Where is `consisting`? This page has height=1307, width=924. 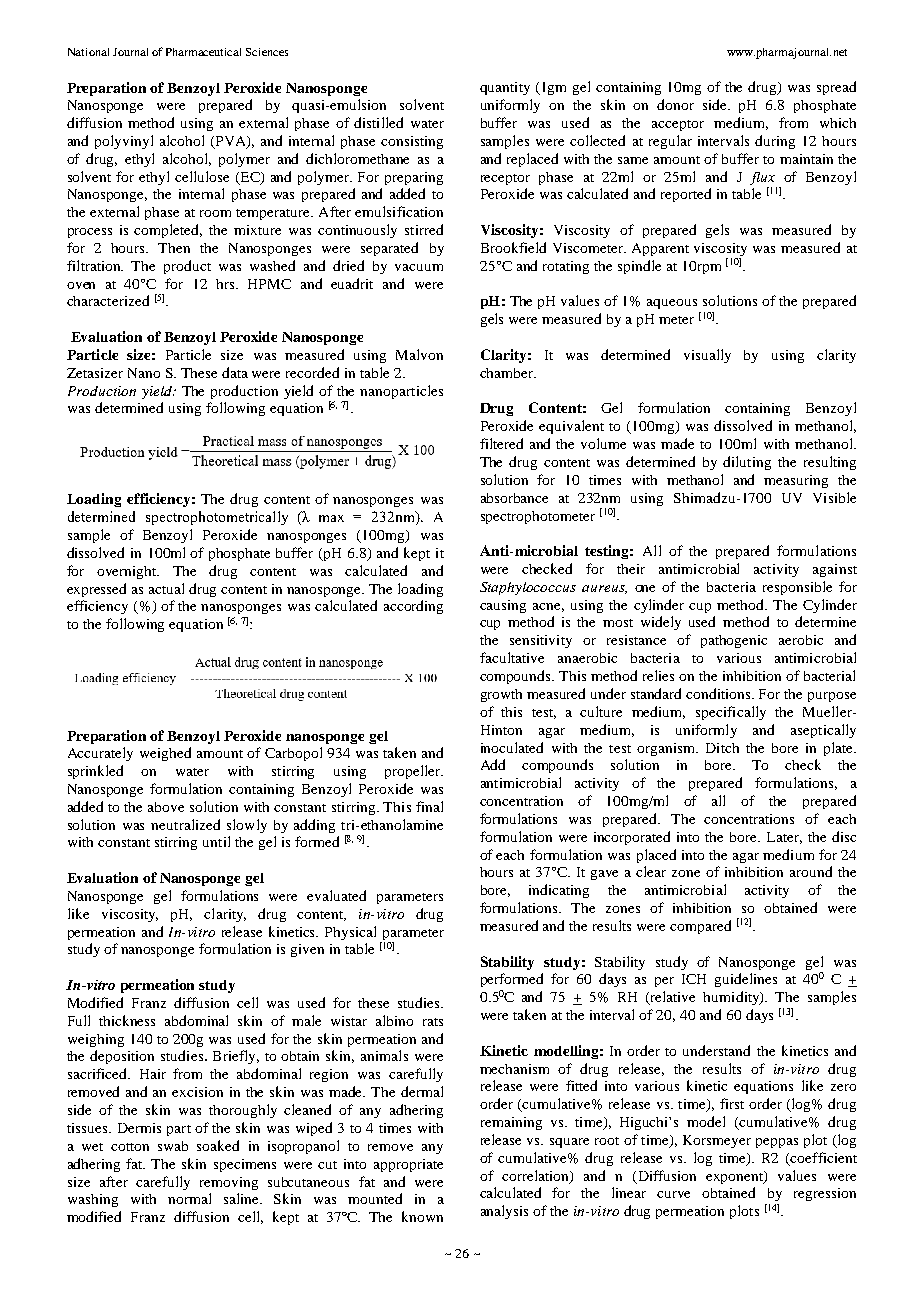 consisting is located at coordinates (412, 142).
